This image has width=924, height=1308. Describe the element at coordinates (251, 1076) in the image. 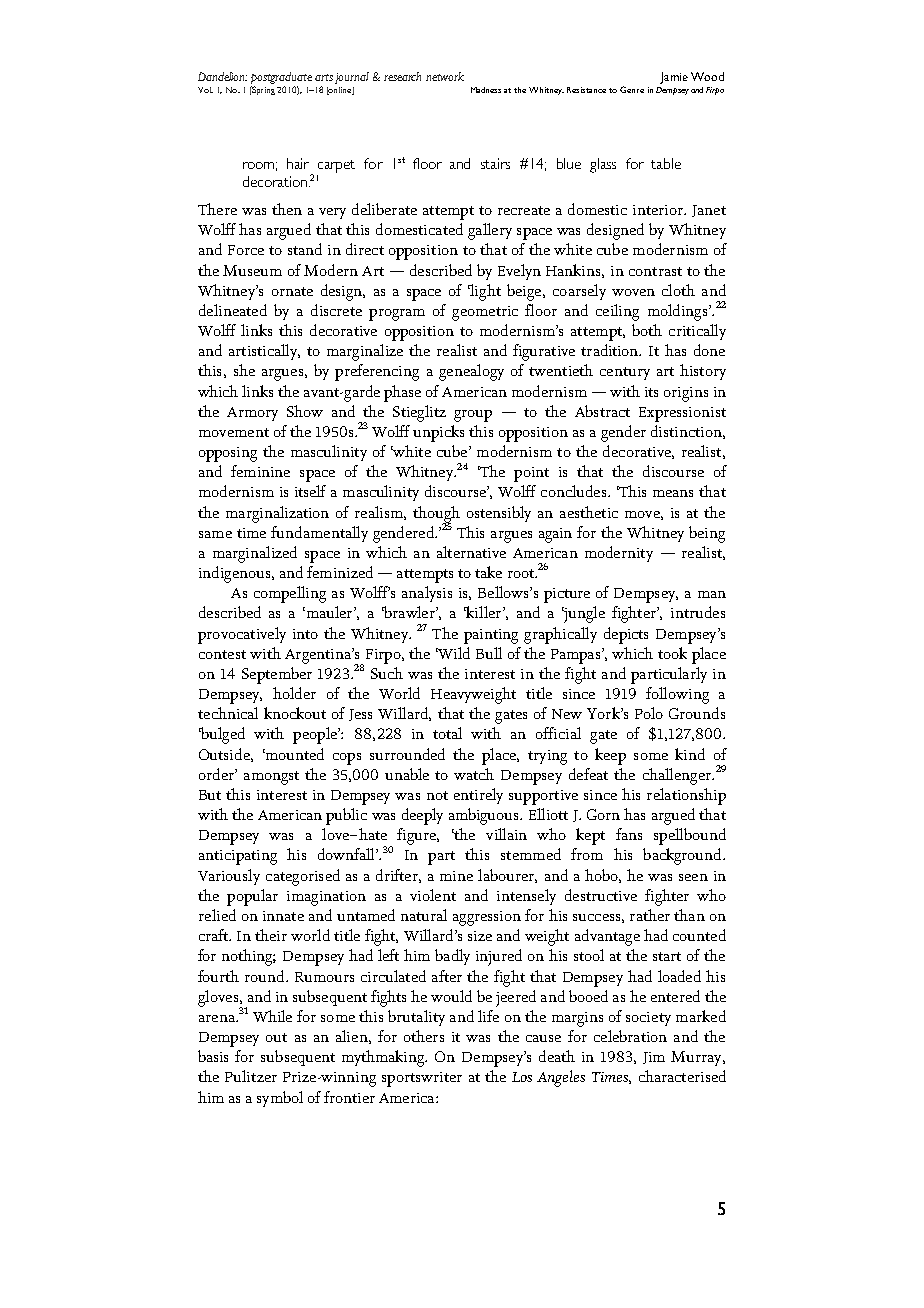

I see `Pulitzer` at that location.
